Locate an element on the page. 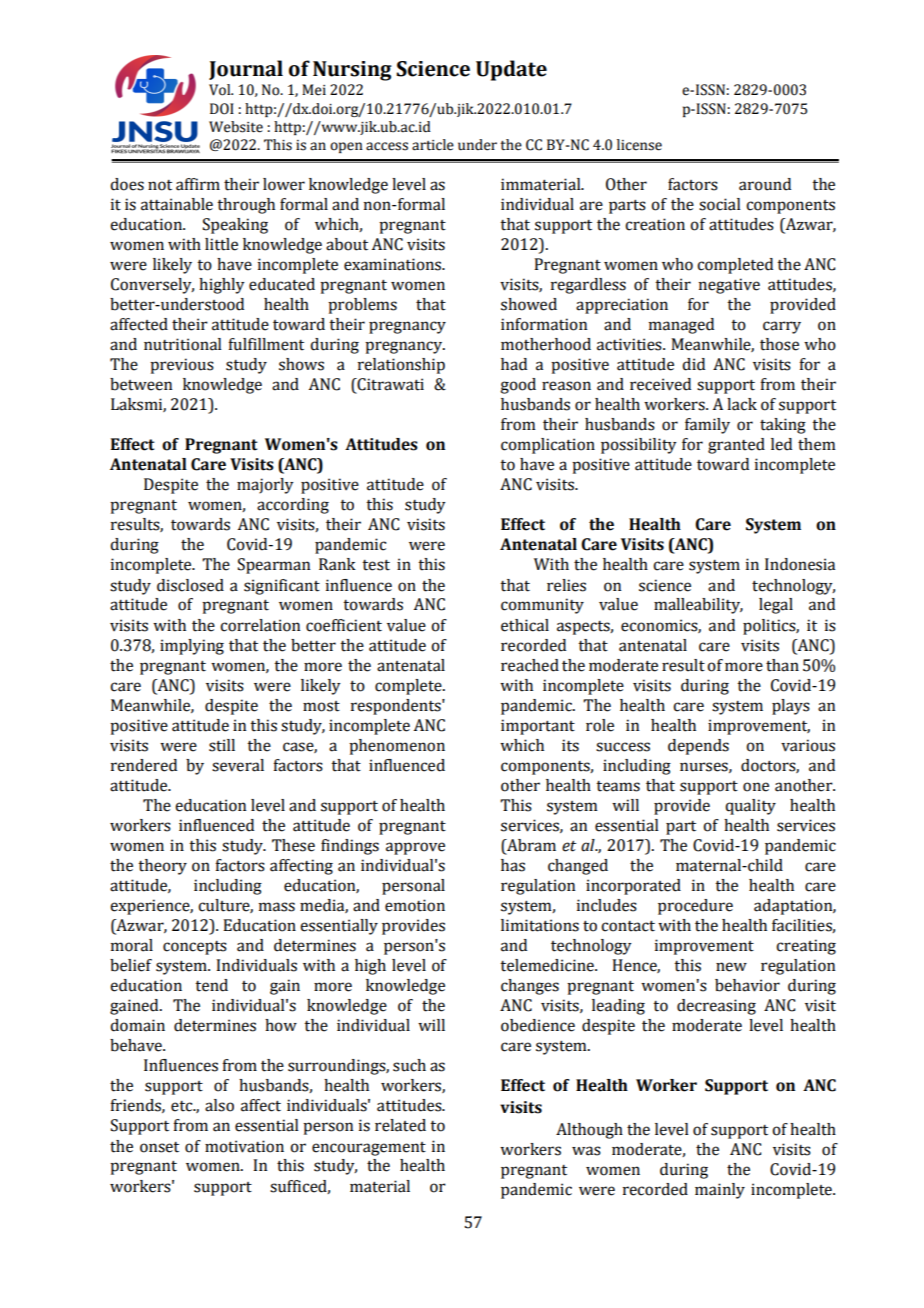 This page has height=1308, width=924. has is located at coordinates (513, 865).
